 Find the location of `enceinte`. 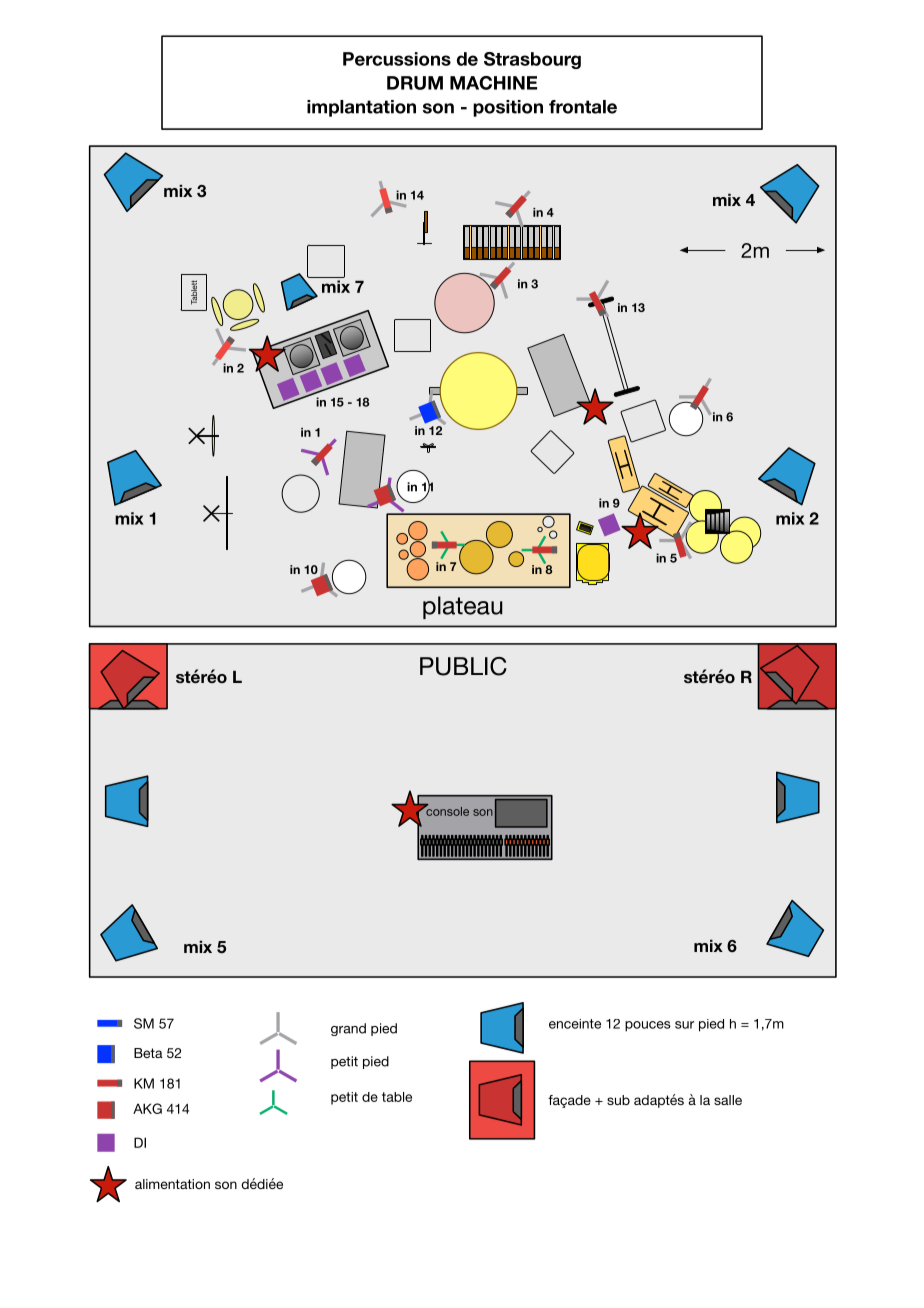

enceinte is located at coordinates (575, 1024).
